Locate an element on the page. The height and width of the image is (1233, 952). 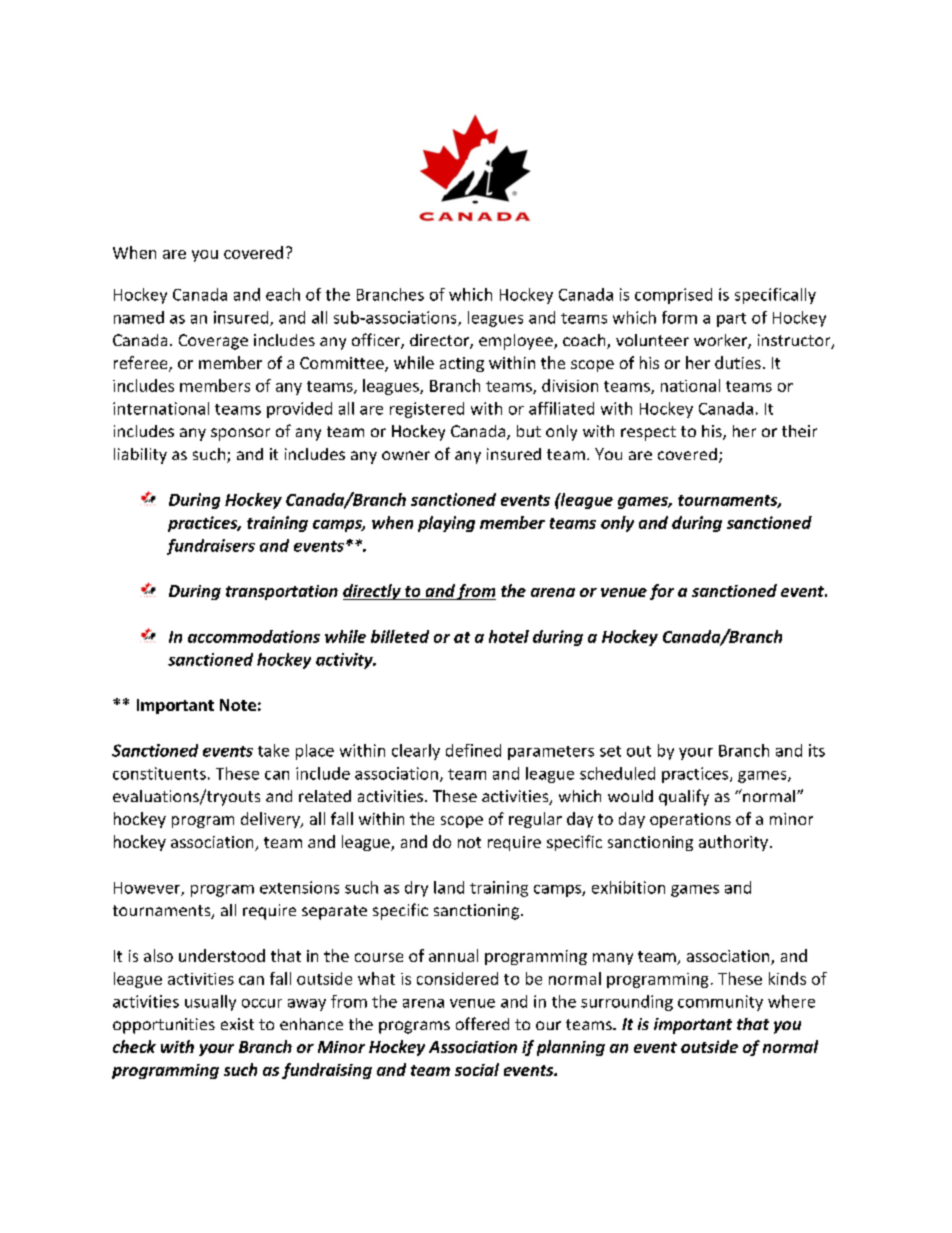
their is located at coordinates (799, 431).
